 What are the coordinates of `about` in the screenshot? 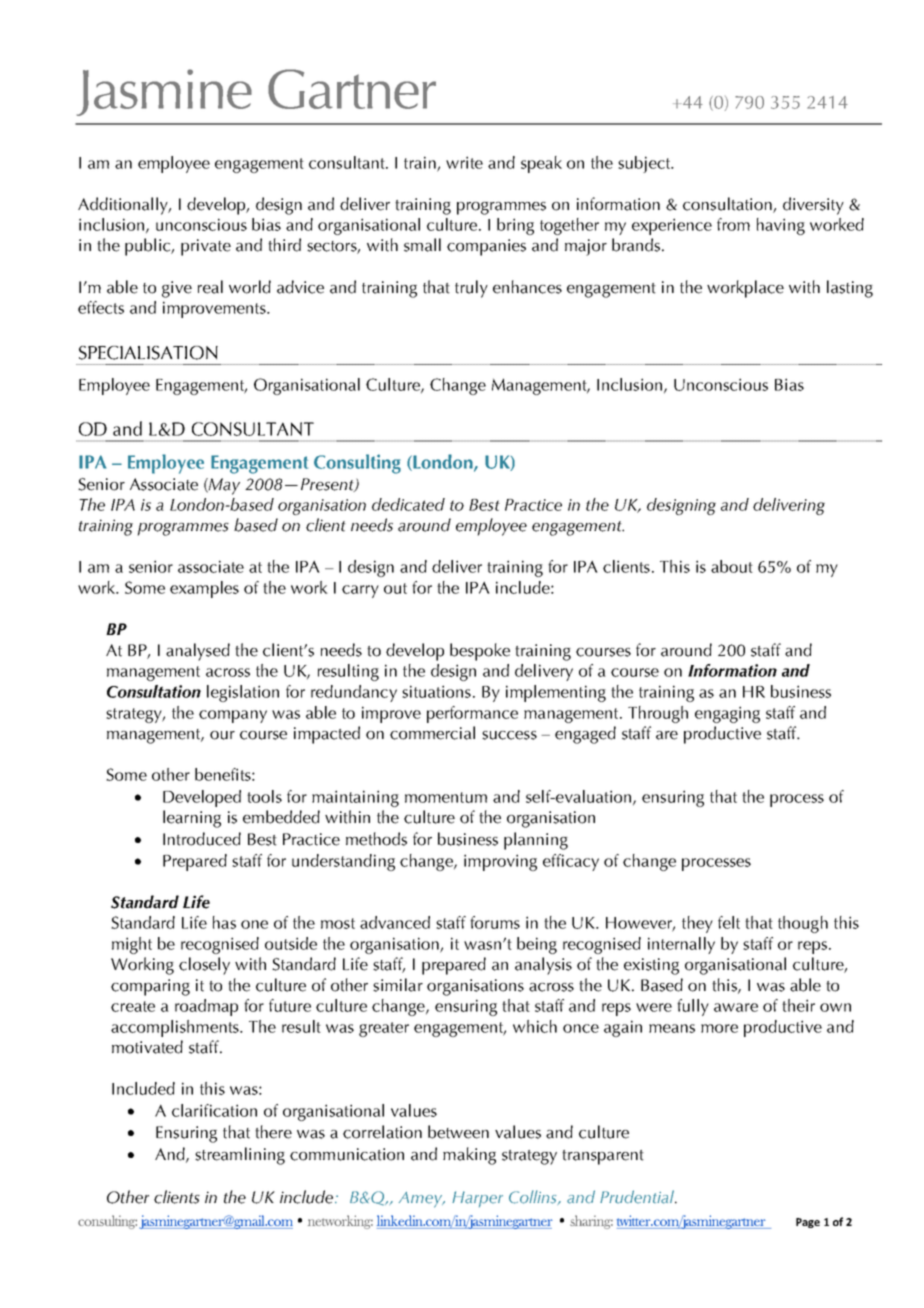 It's located at (732, 566).
